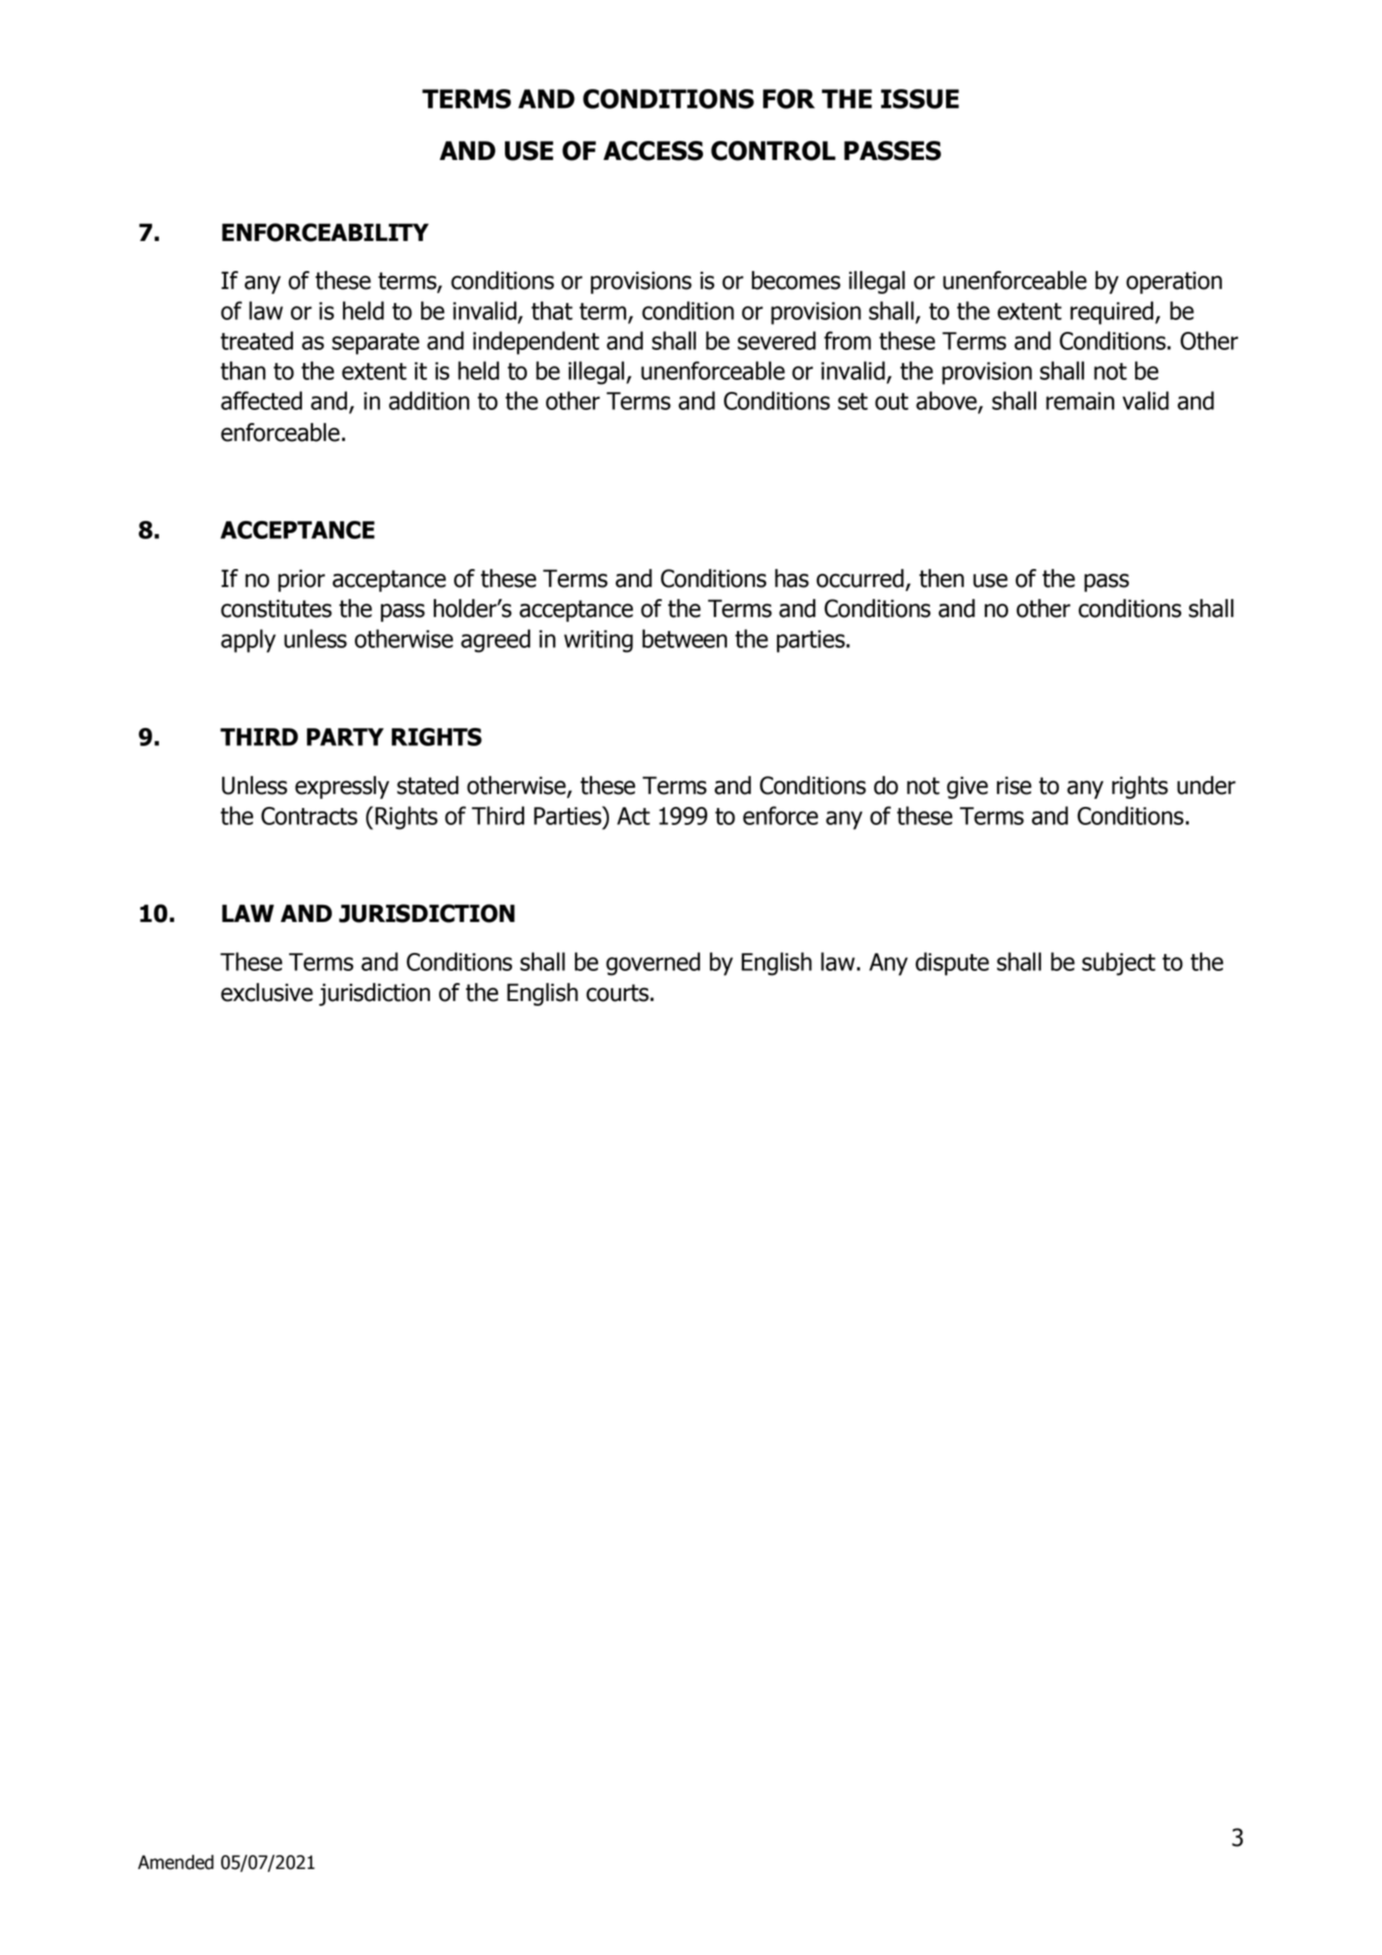  Describe the element at coordinates (920, 99) in the screenshot. I see `ISSUE` at that location.
